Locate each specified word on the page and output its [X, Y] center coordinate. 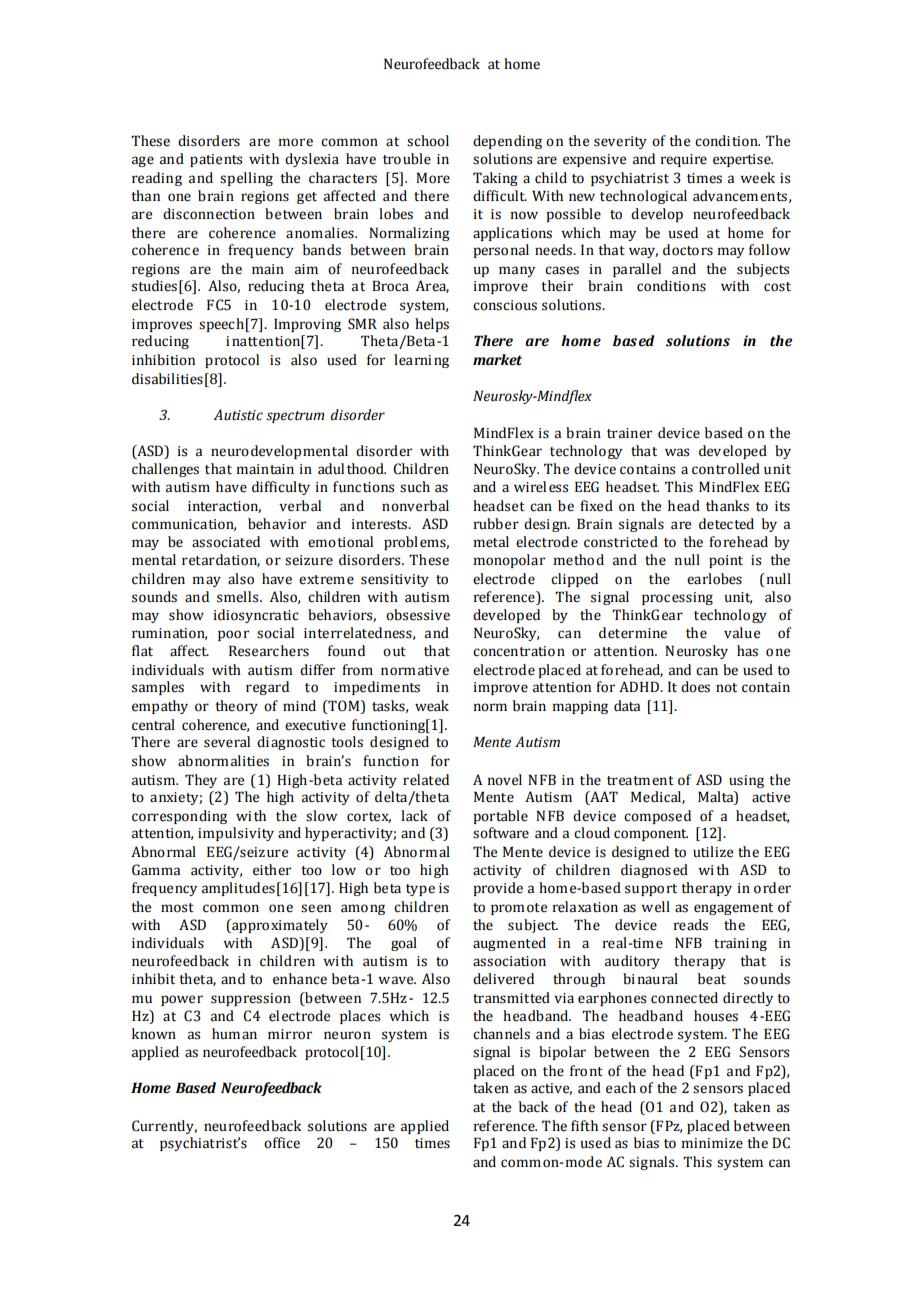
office [282, 1143]
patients [216, 160]
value [742, 633]
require [684, 160]
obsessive [418, 615]
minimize [712, 1143]
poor [233, 635]
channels [501, 1034]
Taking [495, 179]
